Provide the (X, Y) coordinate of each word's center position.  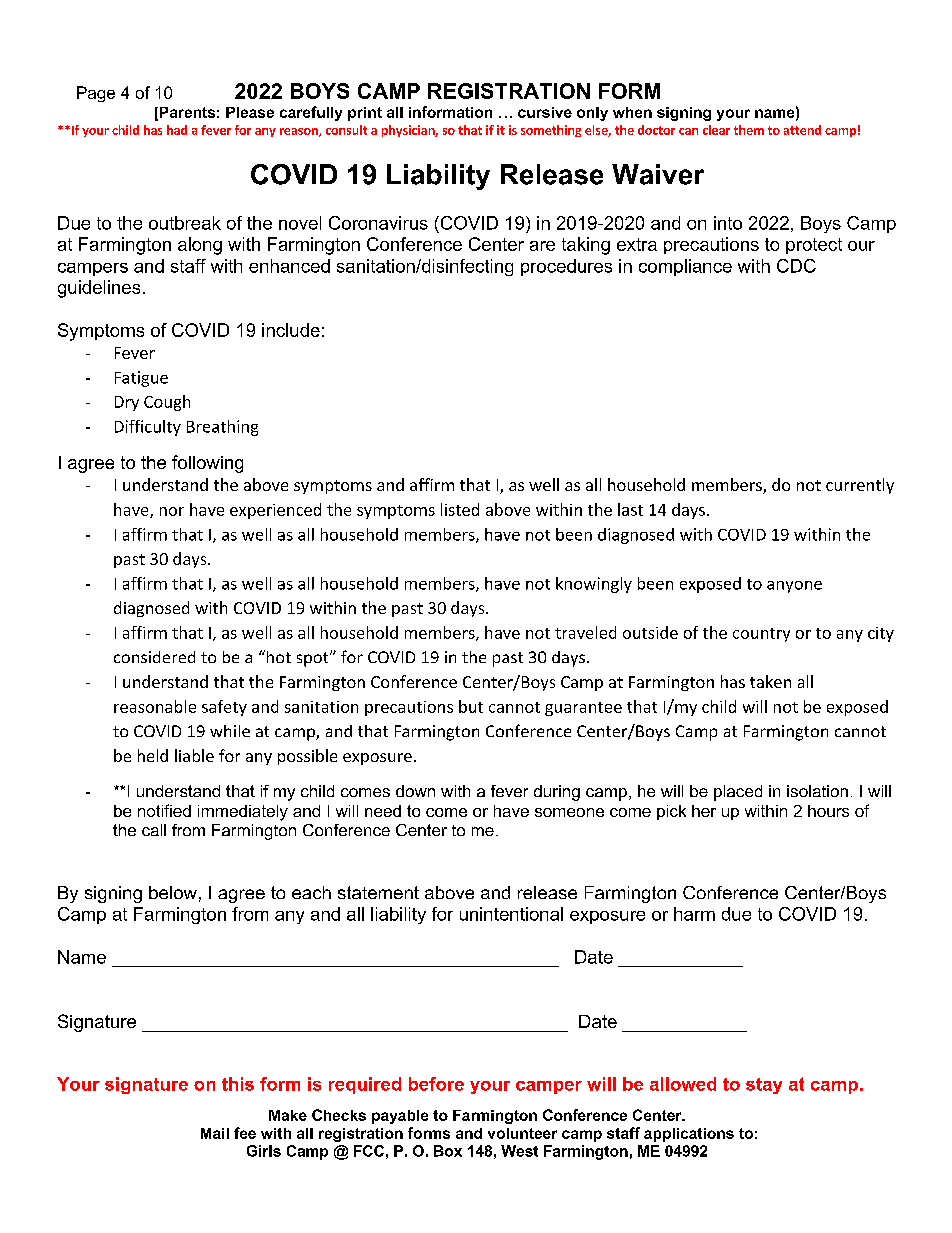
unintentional (511, 914)
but (471, 706)
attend (802, 130)
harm (694, 914)
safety (224, 708)
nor (172, 511)
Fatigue (141, 379)
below (173, 892)
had (177, 130)
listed (460, 509)
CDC (796, 266)
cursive (545, 112)
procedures (566, 267)
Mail (215, 1133)
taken (770, 681)
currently (860, 486)
